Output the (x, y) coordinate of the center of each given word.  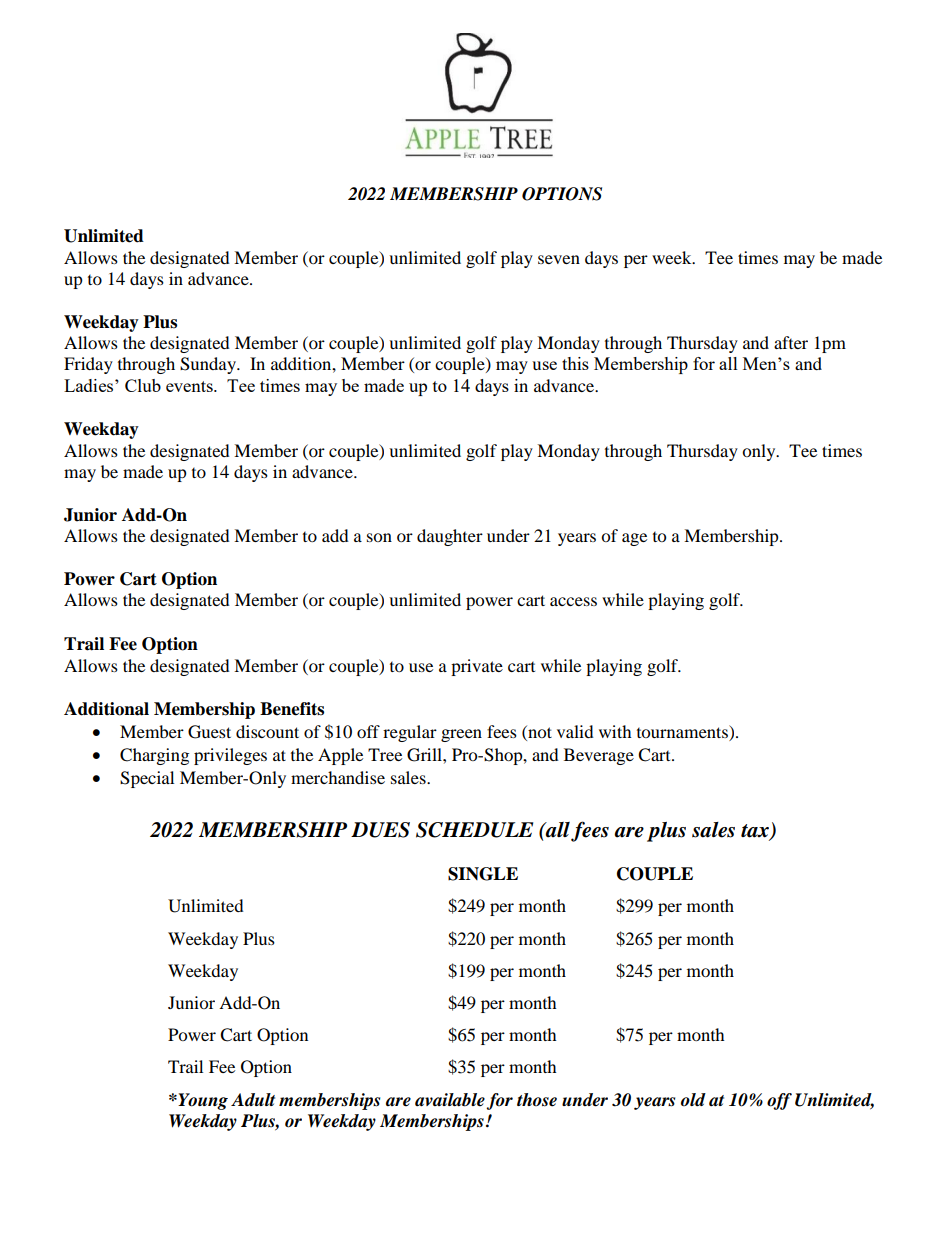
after (791, 342)
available (450, 1100)
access (573, 601)
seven (559, 259)
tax (756, 832)
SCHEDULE (474, 830)
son (379, 537)
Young (202, 1101)
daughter (450, 537)
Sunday (209, 365)
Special (147, 779)
